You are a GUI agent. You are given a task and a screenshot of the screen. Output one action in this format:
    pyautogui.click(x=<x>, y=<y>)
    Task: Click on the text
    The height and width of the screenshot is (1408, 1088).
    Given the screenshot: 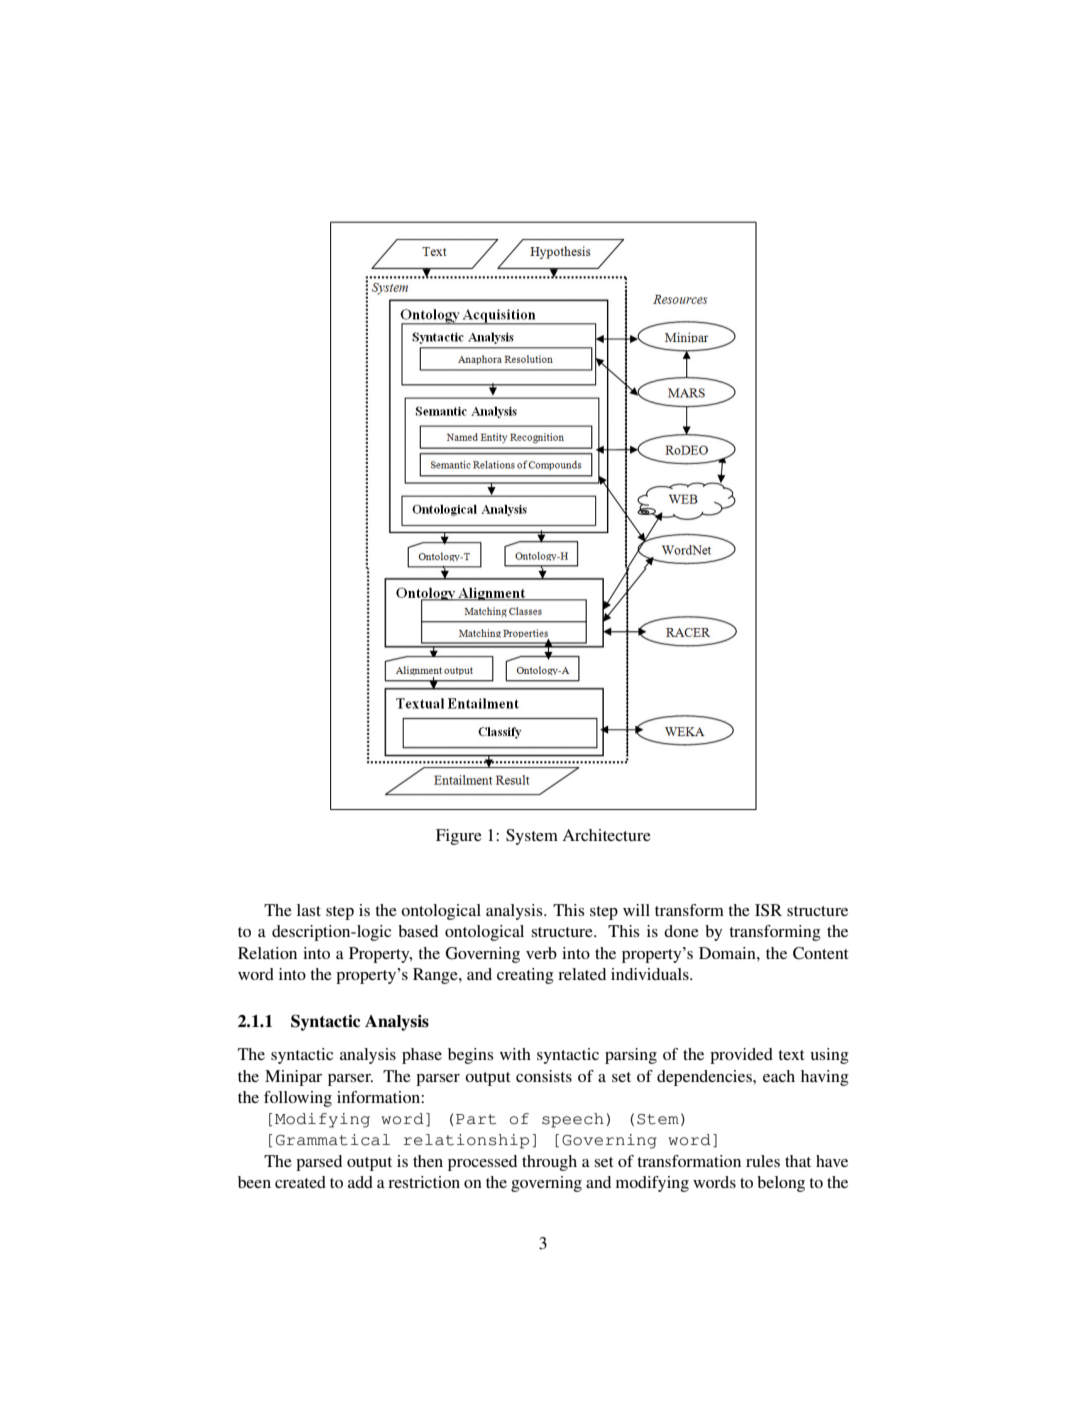 What is the action you would take?
    pyautogui.click(x=791, y=1055)
